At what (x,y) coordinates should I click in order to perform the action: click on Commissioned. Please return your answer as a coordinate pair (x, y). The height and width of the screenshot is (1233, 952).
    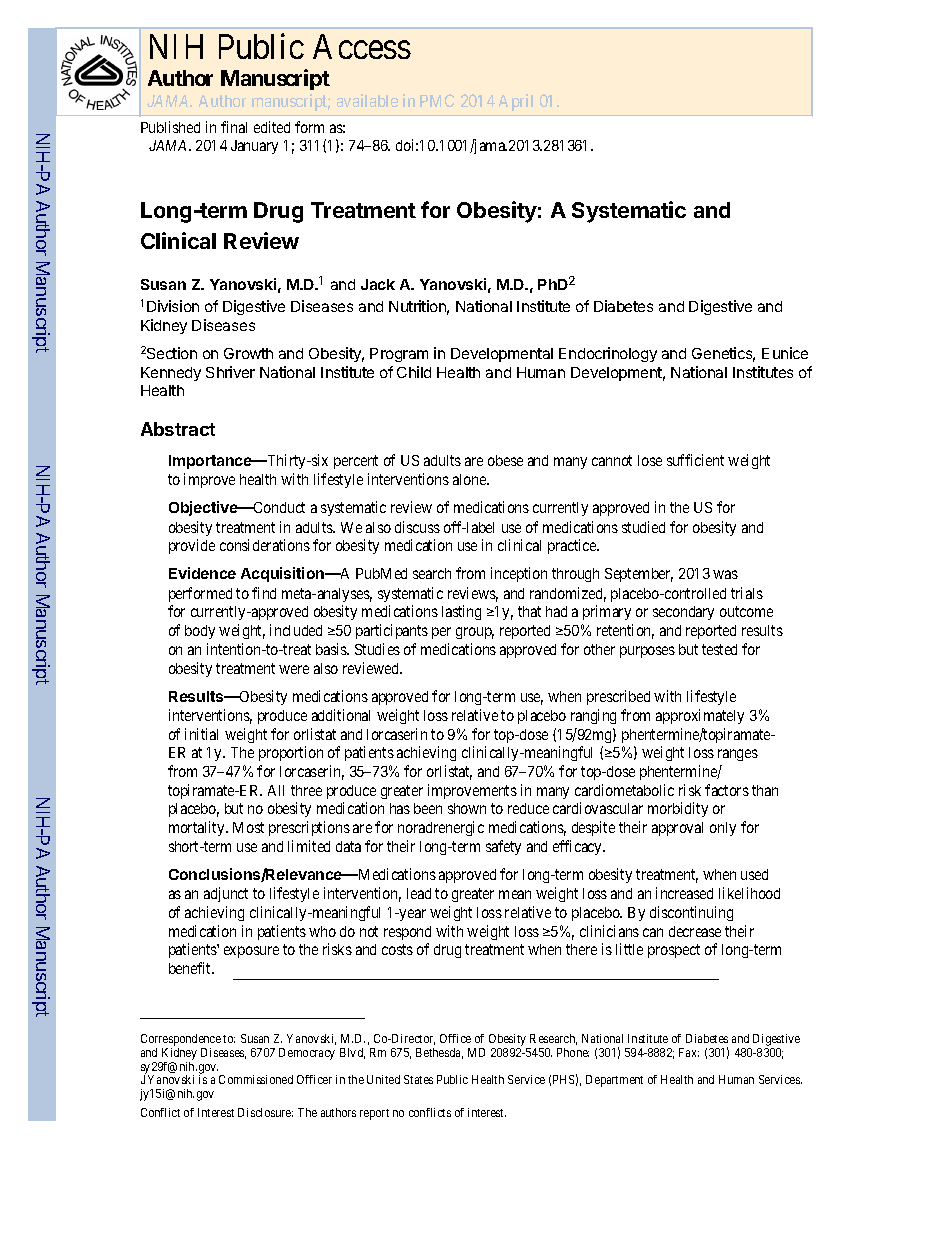
    Looking at the image, I should click on (256, 1079).
